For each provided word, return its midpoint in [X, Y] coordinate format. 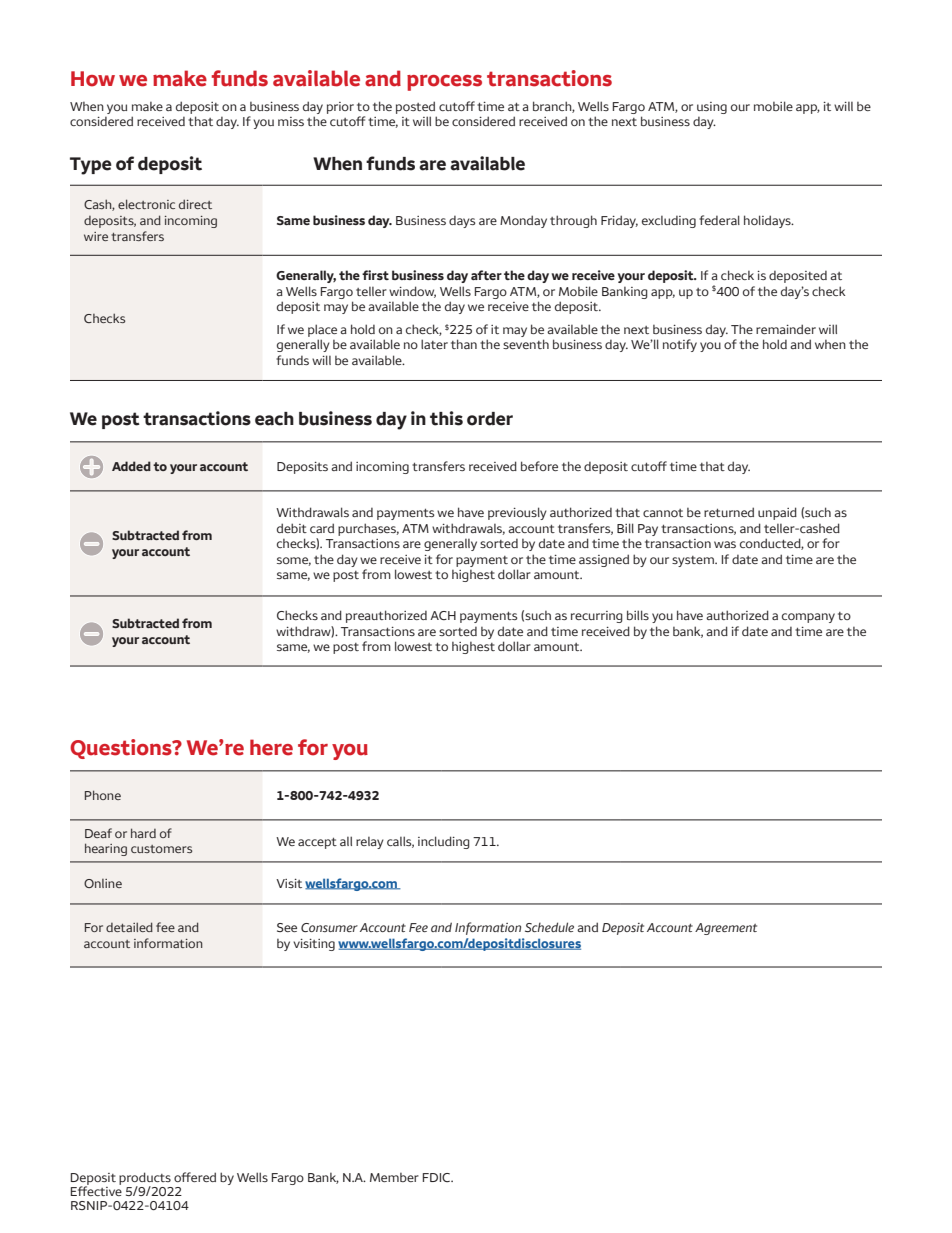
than [464, 344]
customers [161, 849]
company [808, 618]
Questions [122, 749]
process [444, 83]
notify [680, 345]
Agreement [726, 929]
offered [195, 1177]
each [274, 419]
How [93, 79]
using [712, 108]
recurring [597, 617]
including [444, 842]
